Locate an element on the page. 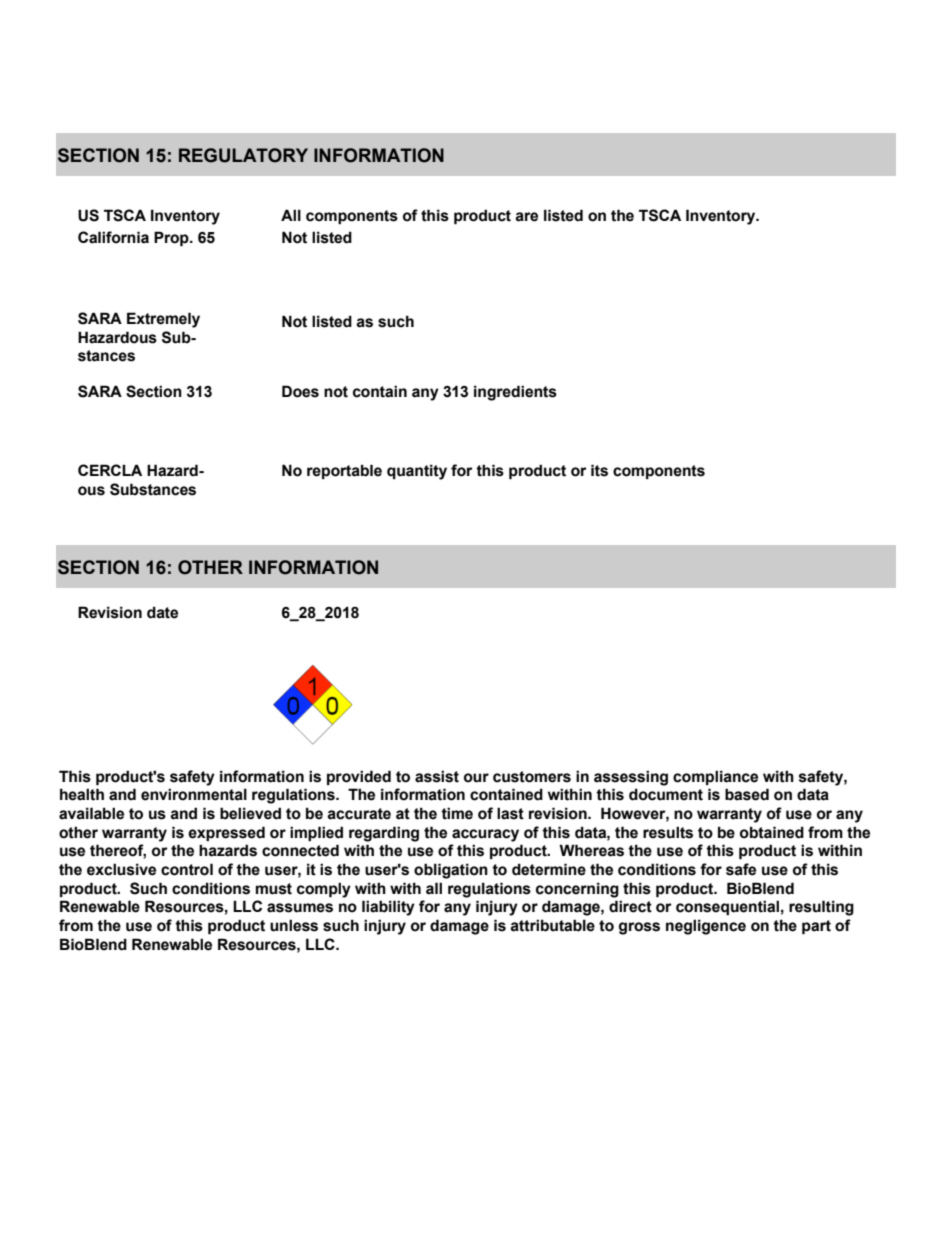 This image has width=952, height=1233. its is located at coordinates (599, 470).
